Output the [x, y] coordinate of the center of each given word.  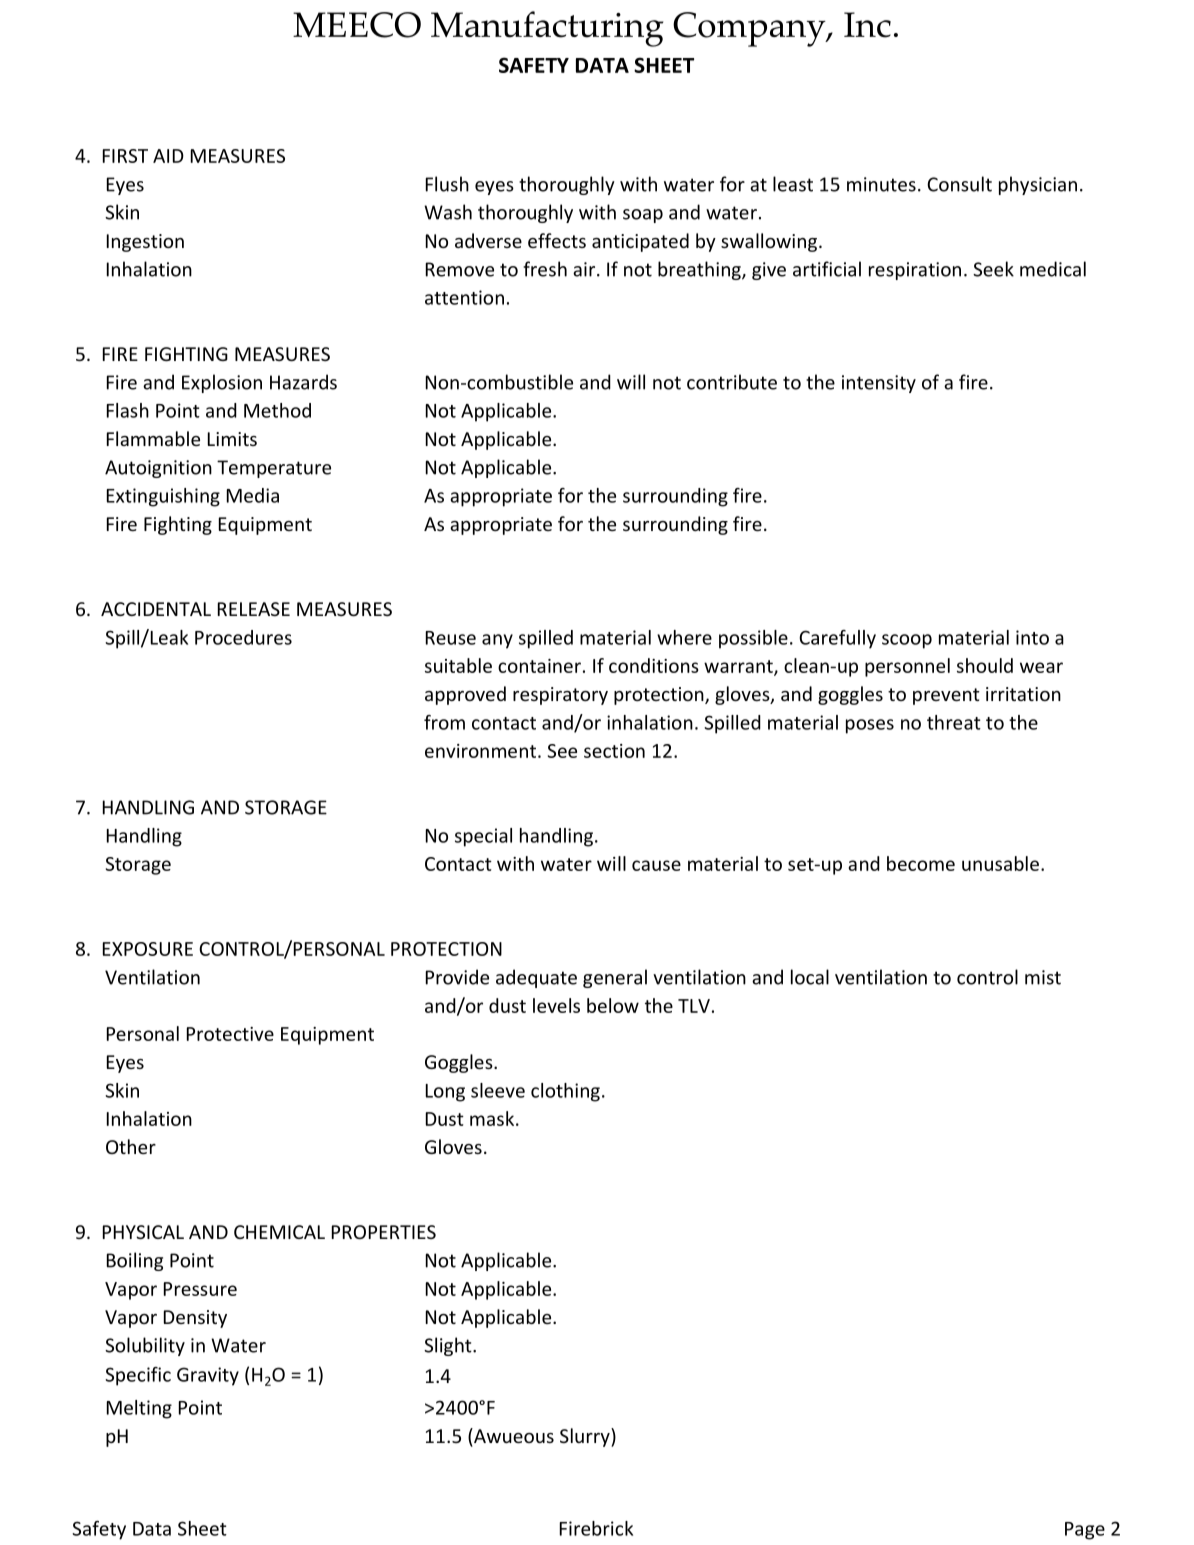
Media [253, 495]
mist [1043, 977]
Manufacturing [547, 29]
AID [168, 156]
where [684, 637]
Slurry [586, 1437]
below [613, 1005]
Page [1085, 1531]
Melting [139, 1409]
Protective [230, 1034]
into [1032, 637]
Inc [867, 25]
